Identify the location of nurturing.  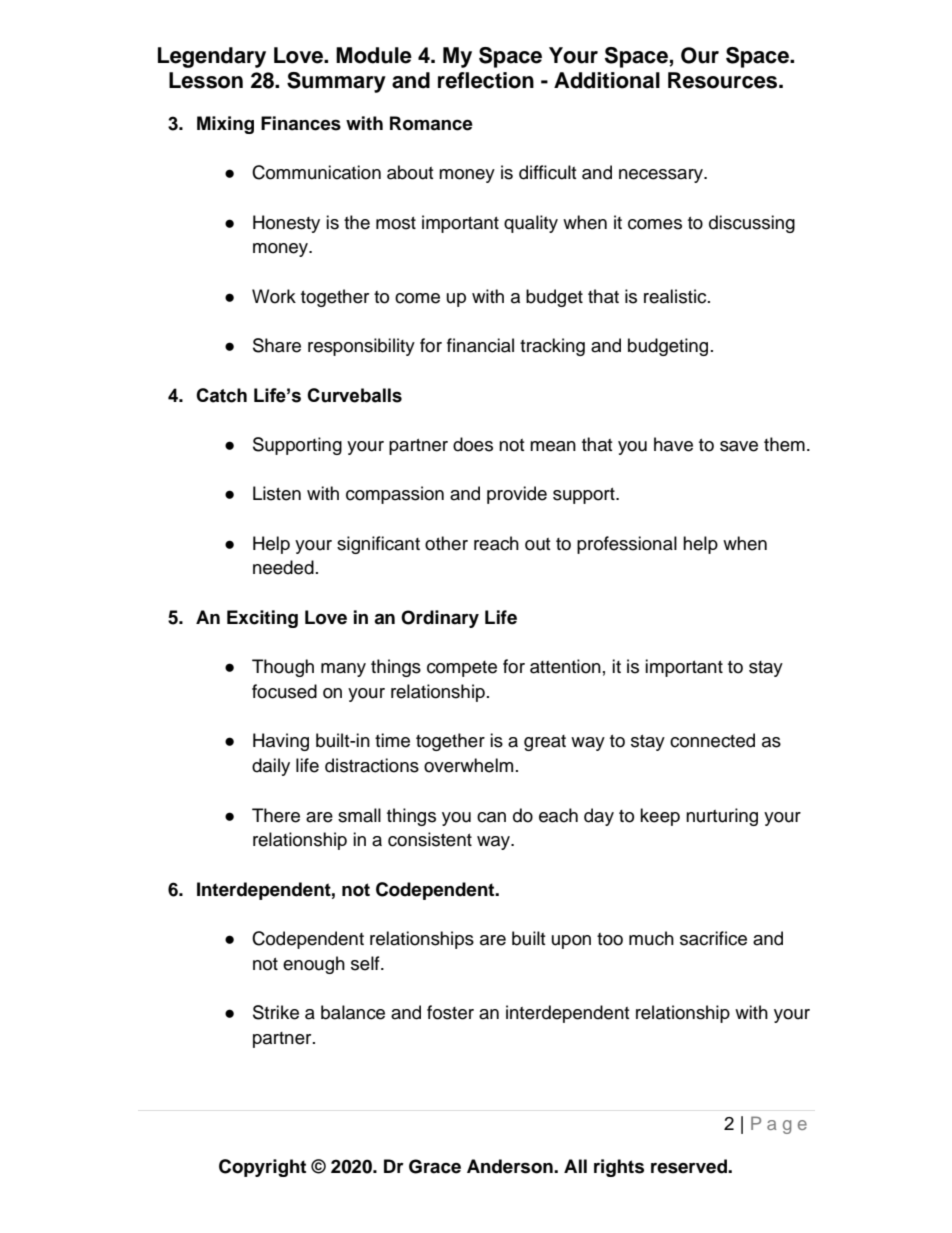
(722, 817).
